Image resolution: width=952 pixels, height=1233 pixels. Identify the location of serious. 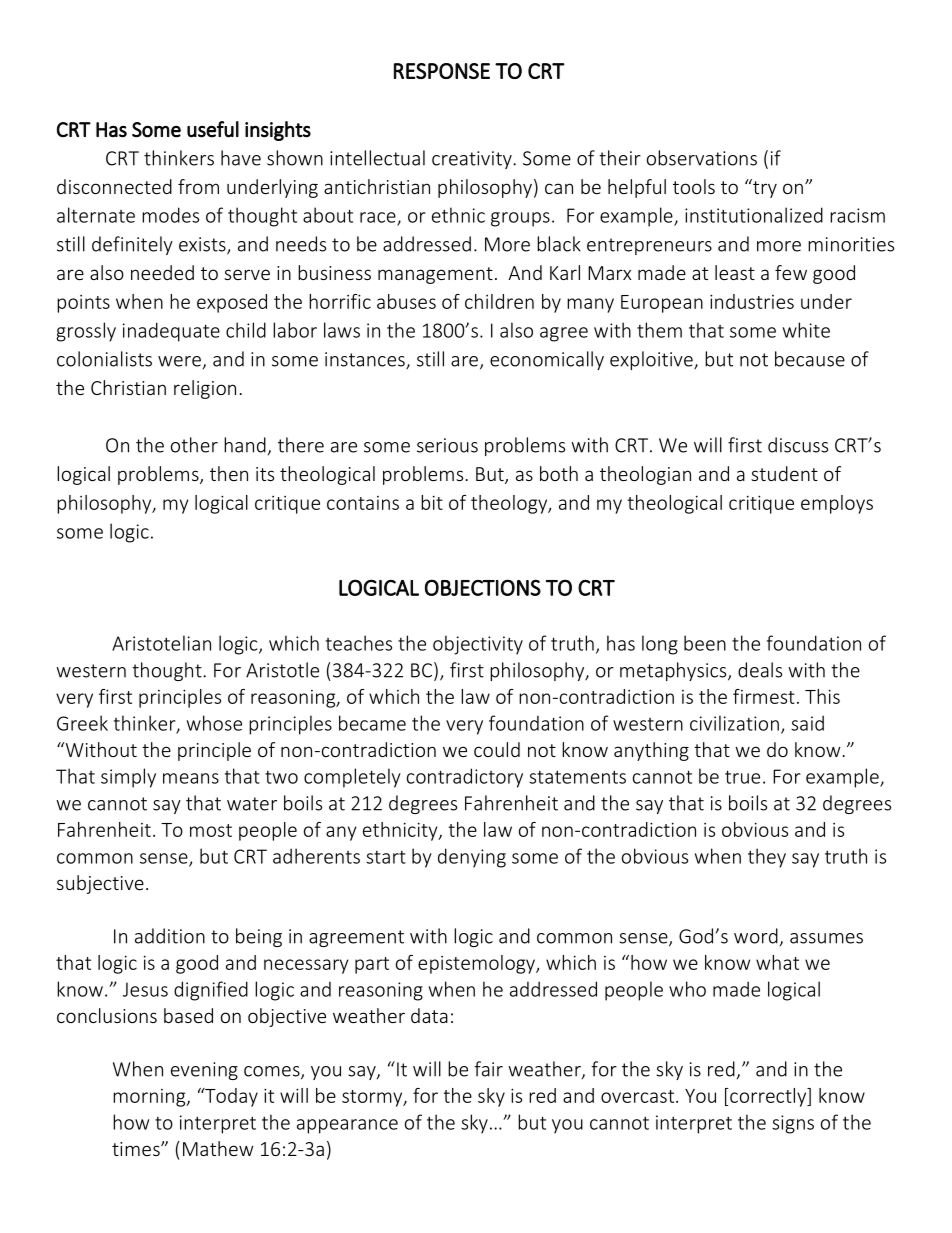
(447, 445).
